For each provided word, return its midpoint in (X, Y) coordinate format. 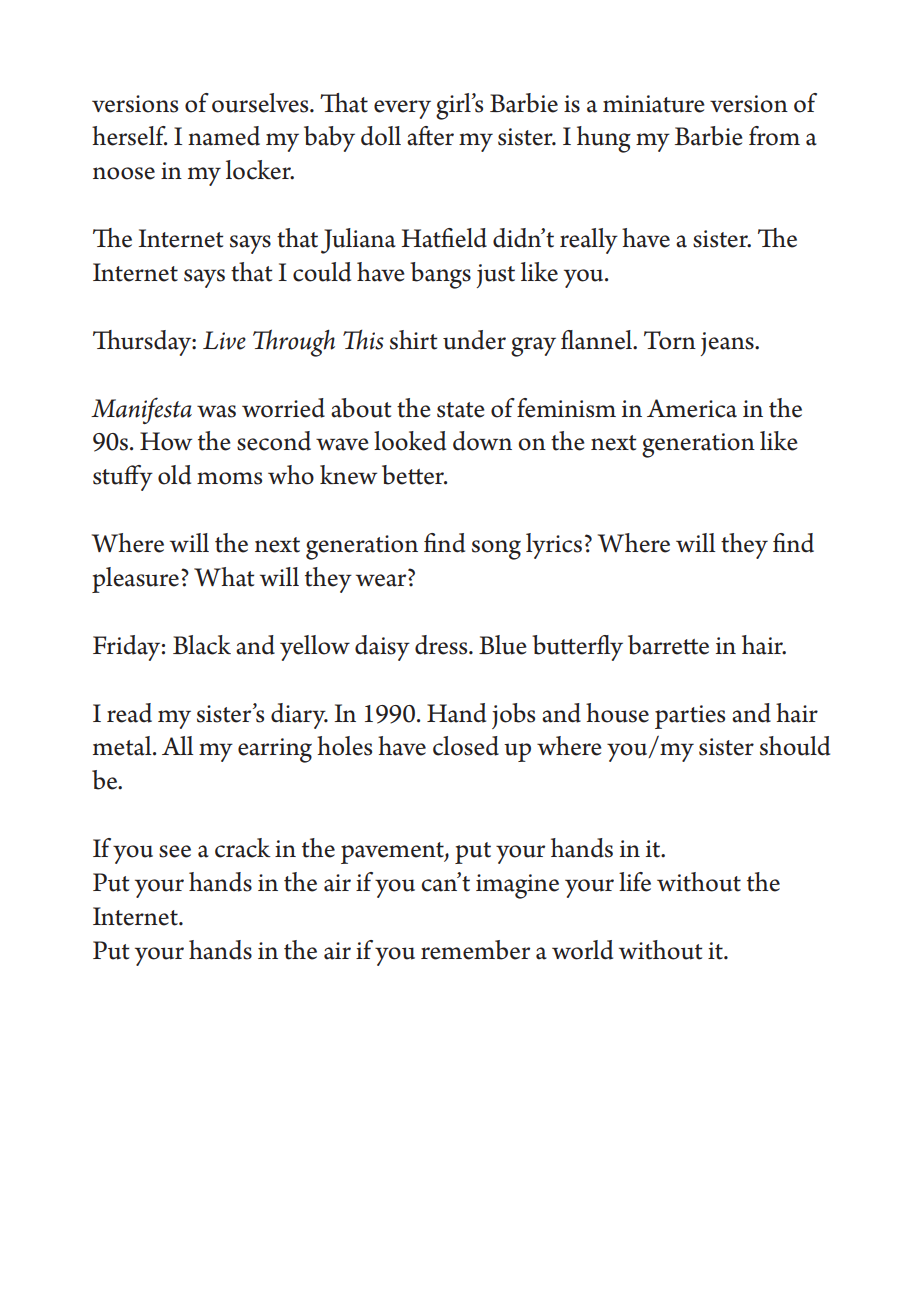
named (224, 136)
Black (202, 645)
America (692, 408)
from (774, 136)
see (175, 851)
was (216, 411)
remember (475, 950)
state (461, 410)
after (430, 136)
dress (442, 645)
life (635, 882)
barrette (668, 645)
